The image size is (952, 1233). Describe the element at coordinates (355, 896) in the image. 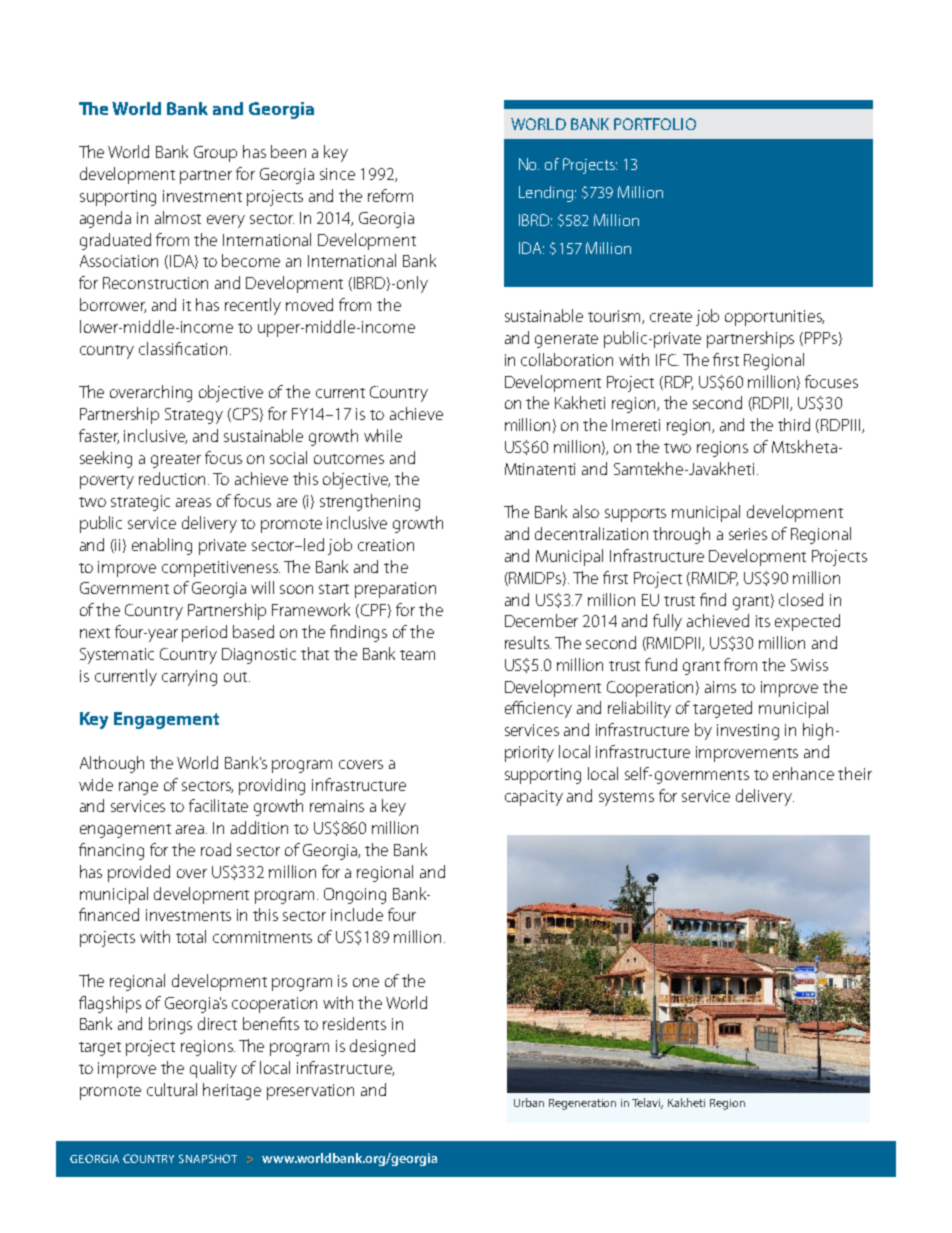

I see `Ongoing` at that location.
